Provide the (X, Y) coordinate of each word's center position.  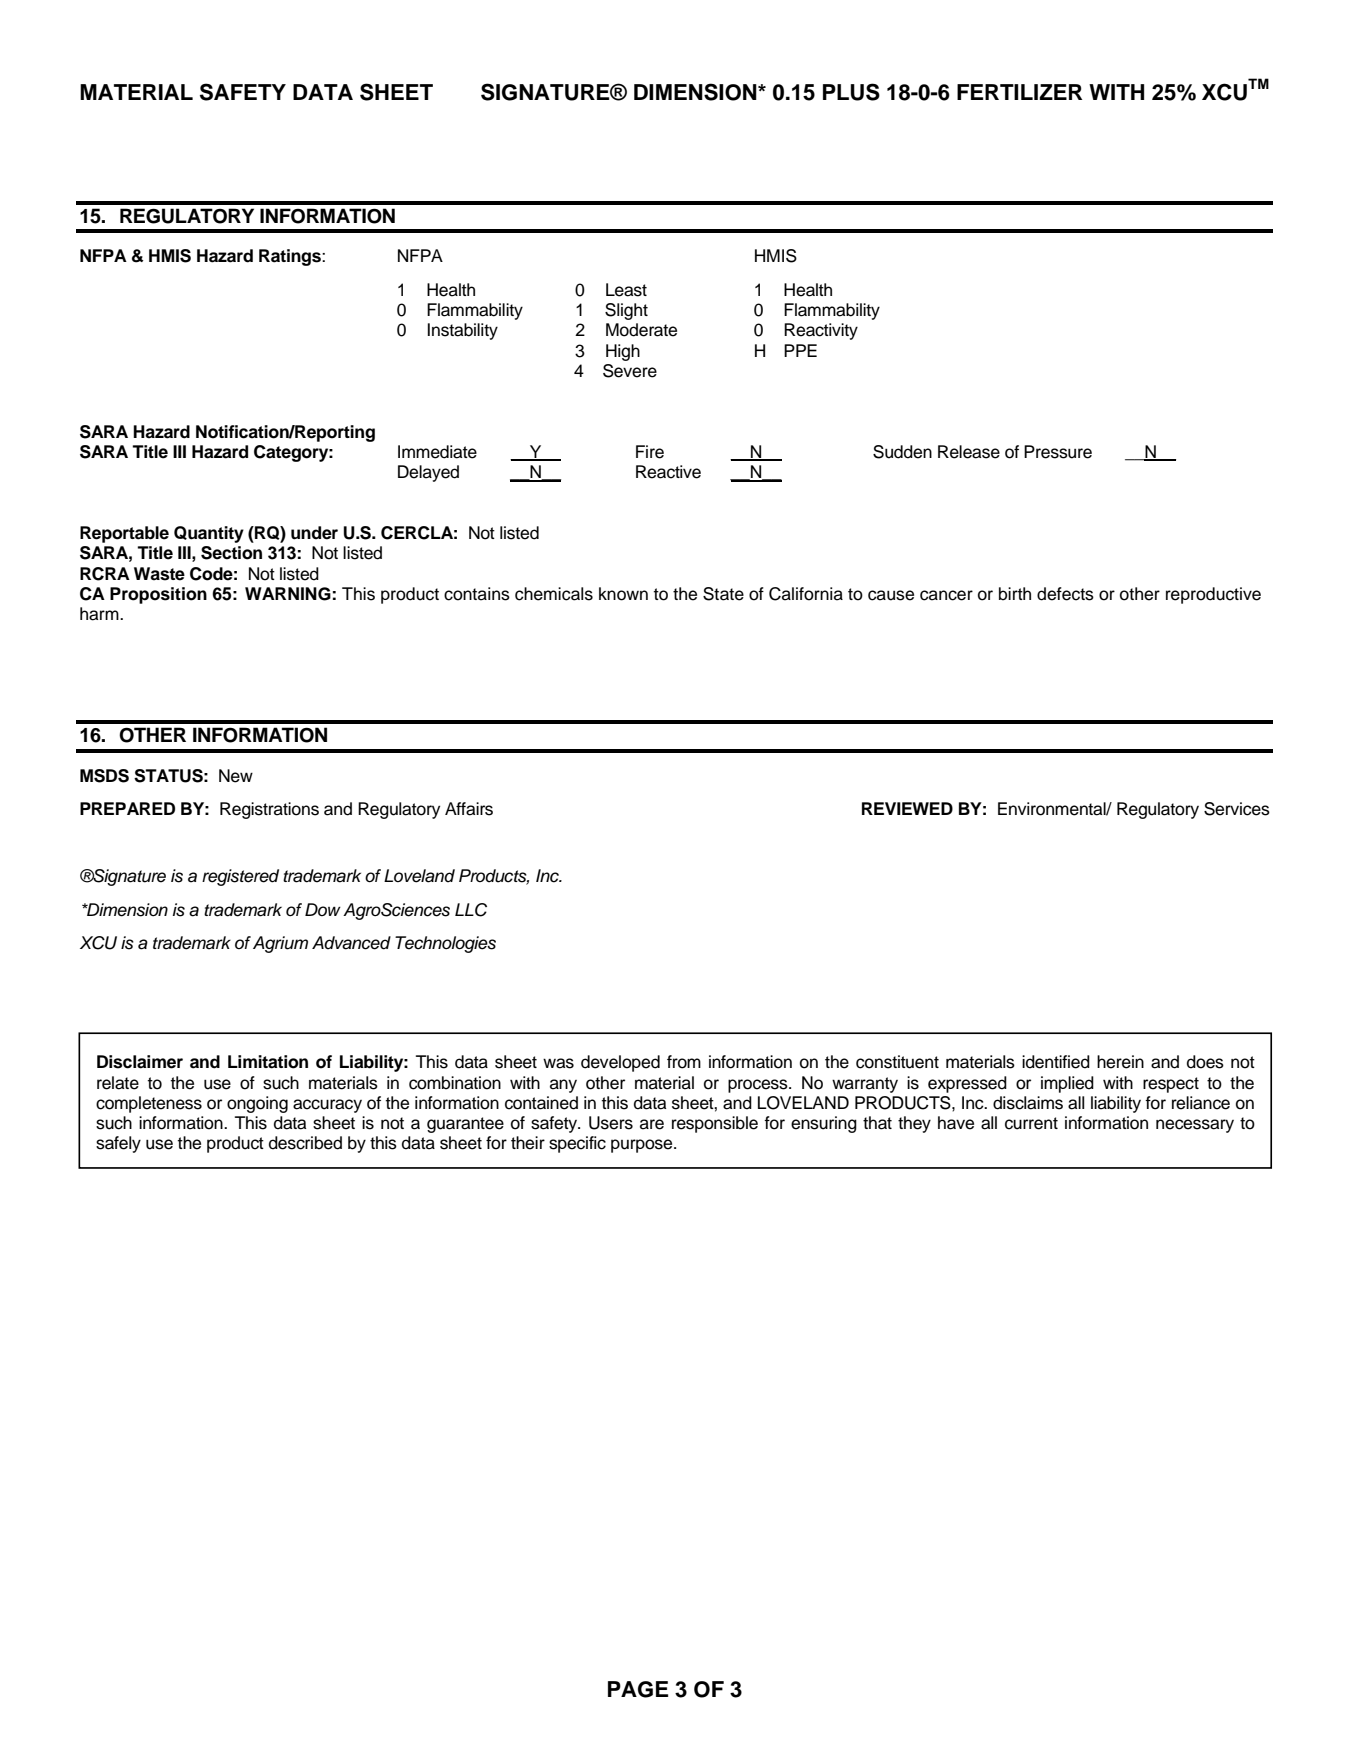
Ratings (291, 257)
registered (240, 877)
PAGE (638, 1689)
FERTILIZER (1019, 92)
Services (1237, 809)
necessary (1195, 1126)
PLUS (851, 92)
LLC (471, 910)
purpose (643, 1146)
